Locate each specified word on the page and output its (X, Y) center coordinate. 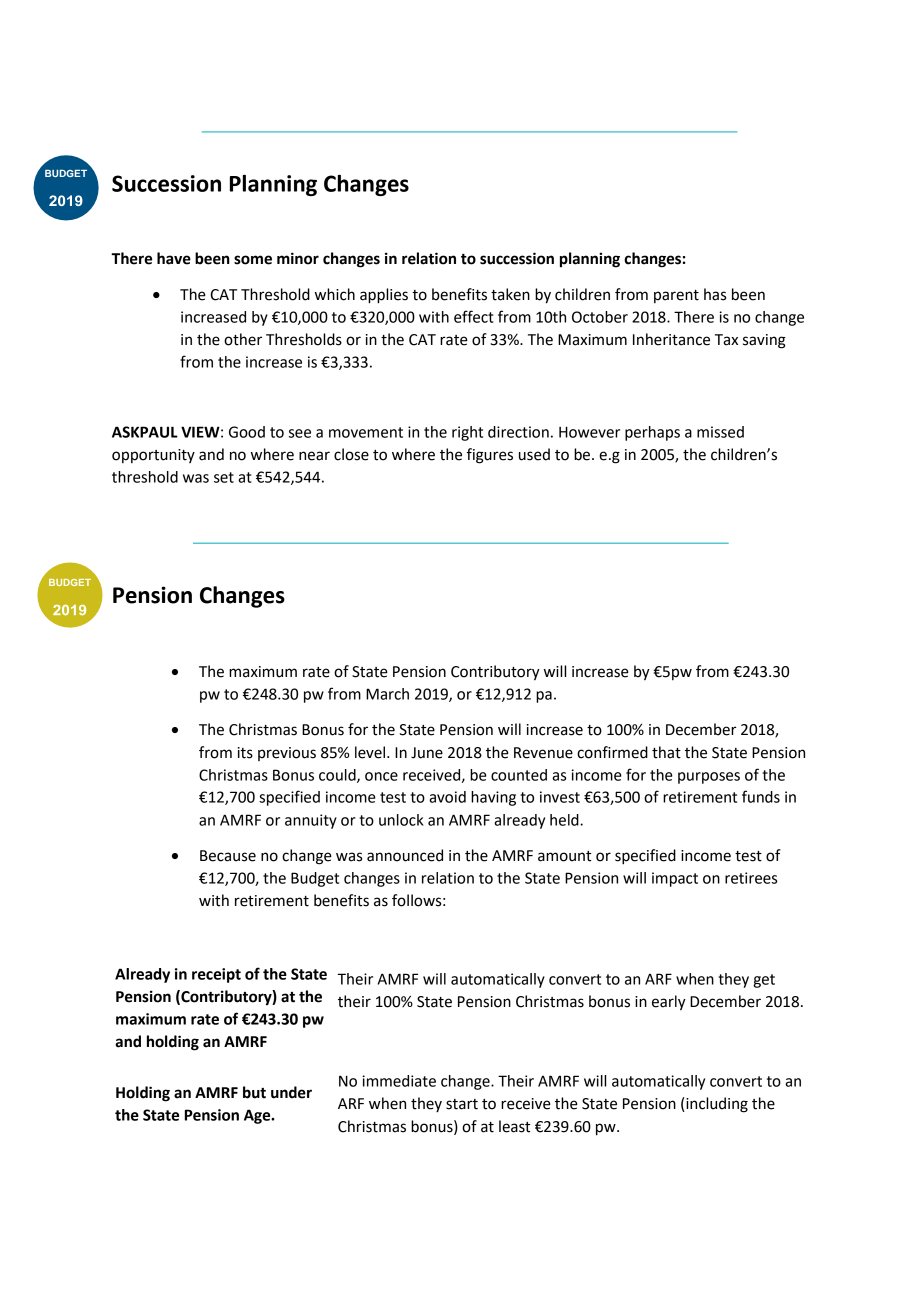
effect (474, 316)
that (666, 752)
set (224, 477)
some (253, 260)
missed (720, 432)
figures (490, 456)
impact (675, 879)
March (387, 694)
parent (676, 296)
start (462, 1104)
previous (287, 754)
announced (405, 855)
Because (228, 856)
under (291, 1092)
